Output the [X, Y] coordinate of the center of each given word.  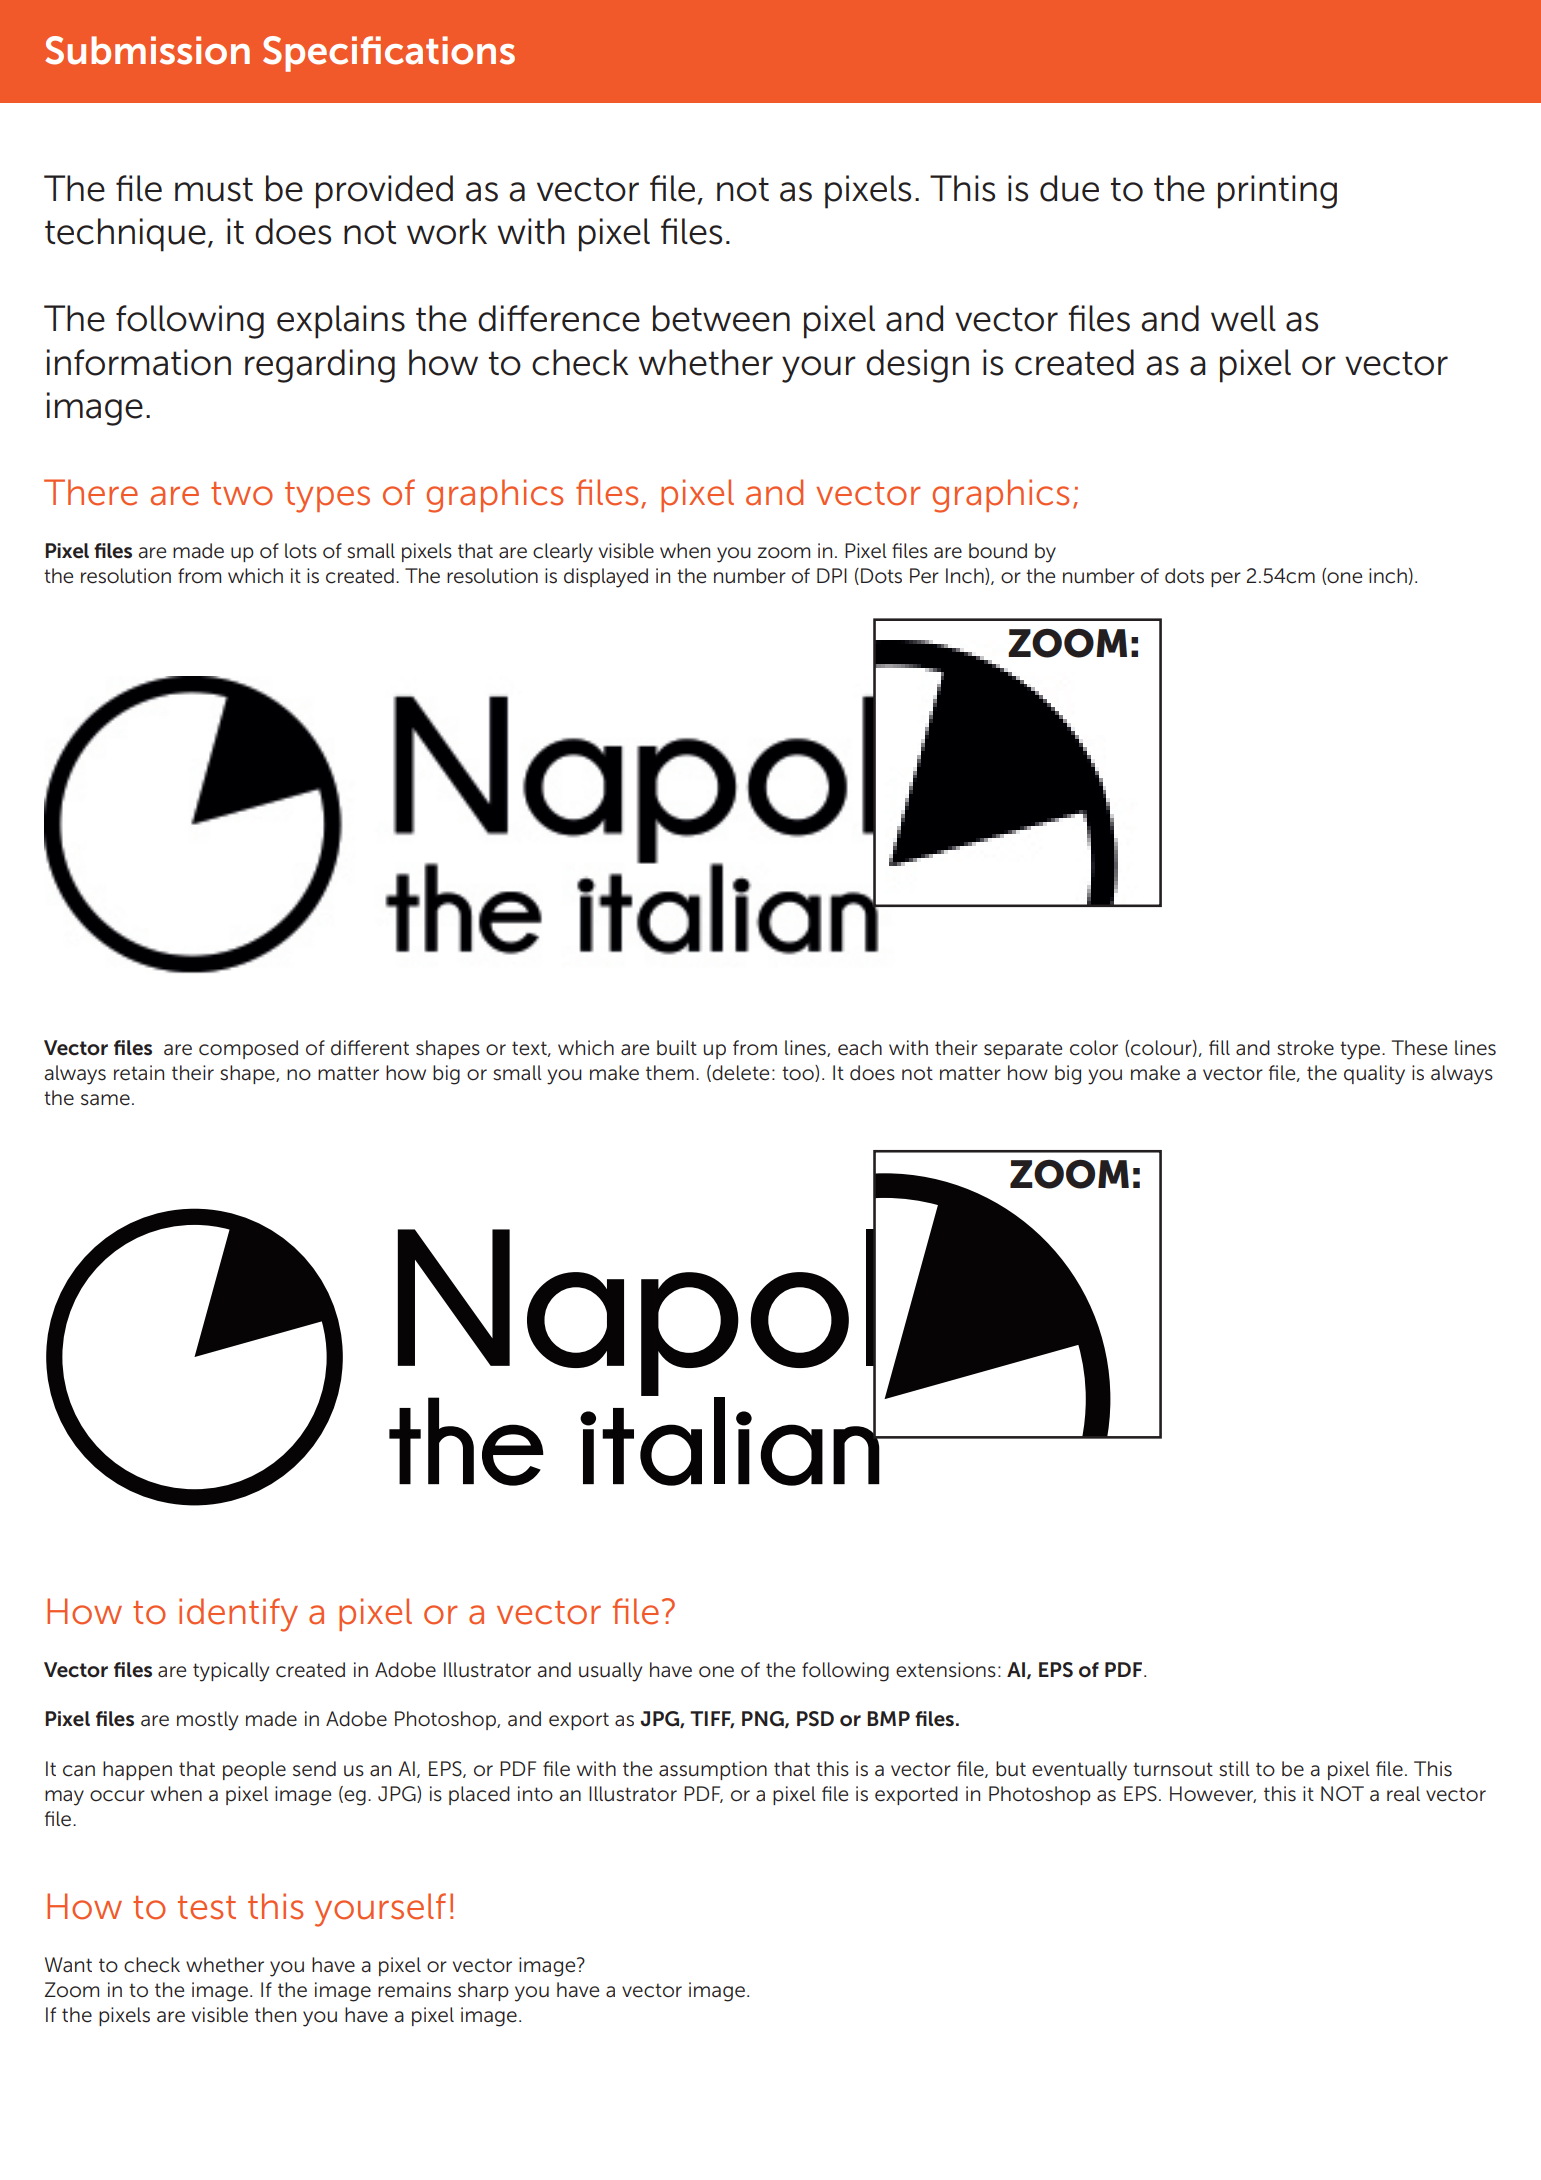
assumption [713, 1770]
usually [610, 1672]
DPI [832, 575]
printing [1277, 192]
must [214, 189]
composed [248, 1049]
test [207, 1908]
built [677, 1048]
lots [301, 551]
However [1213, 1794]
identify [238, 1615]
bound [998, 551]
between [721, 318]
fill [1219, 1047]
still [1234, 1769]
